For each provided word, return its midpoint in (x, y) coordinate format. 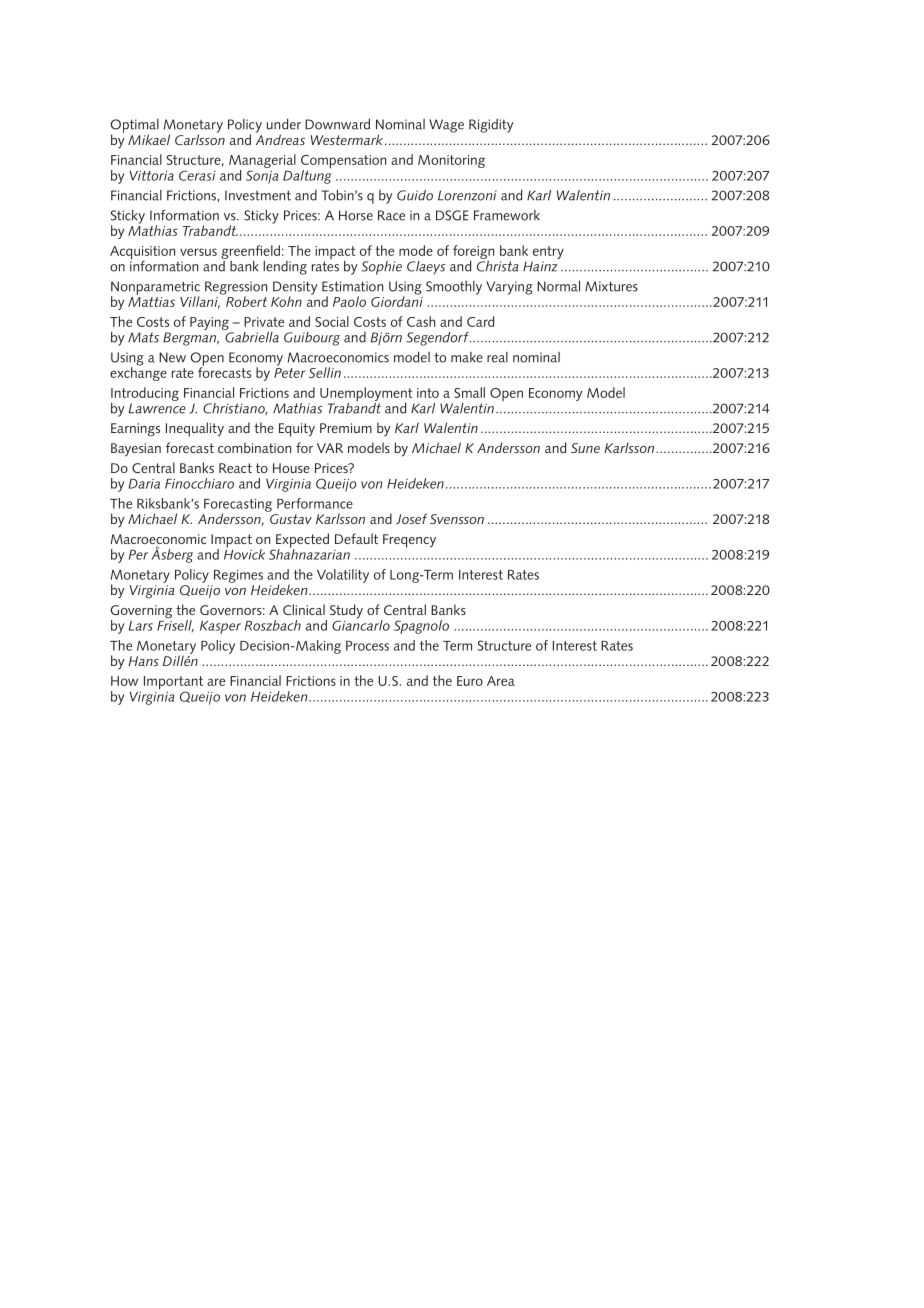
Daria (144, 484)
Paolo (349, 301)
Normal (558, 286)
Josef (411, 518)
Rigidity (491, 126)
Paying (209, 323)
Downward (337, 124)
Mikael (149, 139)
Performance (315, 503)
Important (173, 684)
